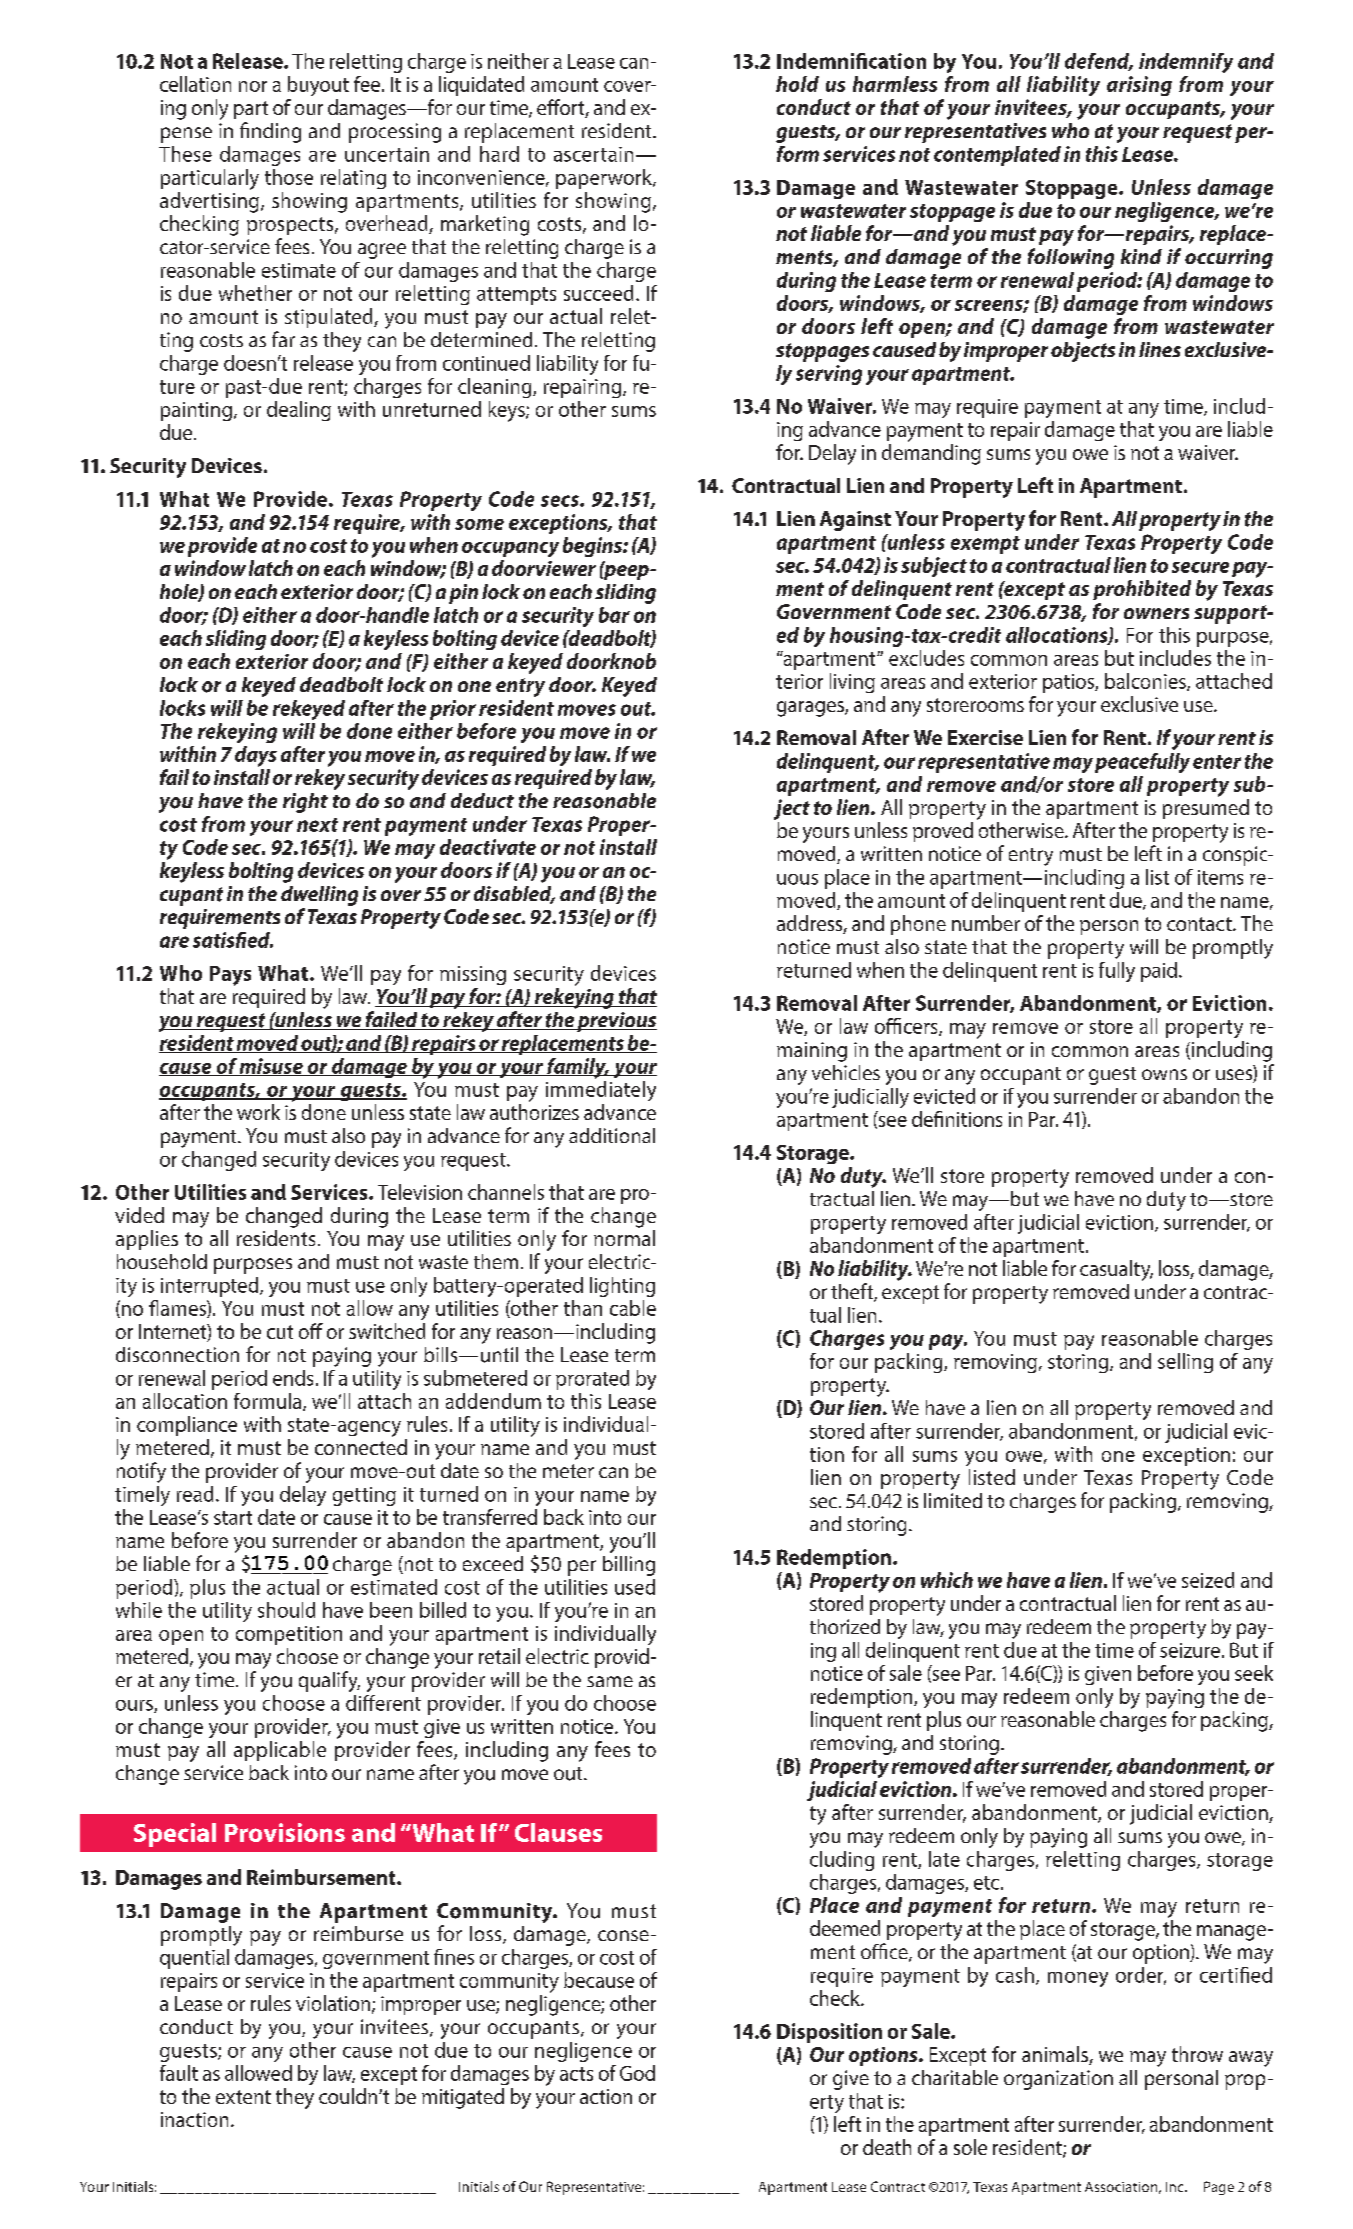  Describe the element at coordinates (593, 154) in the page. I see `ascertain` at that location.
